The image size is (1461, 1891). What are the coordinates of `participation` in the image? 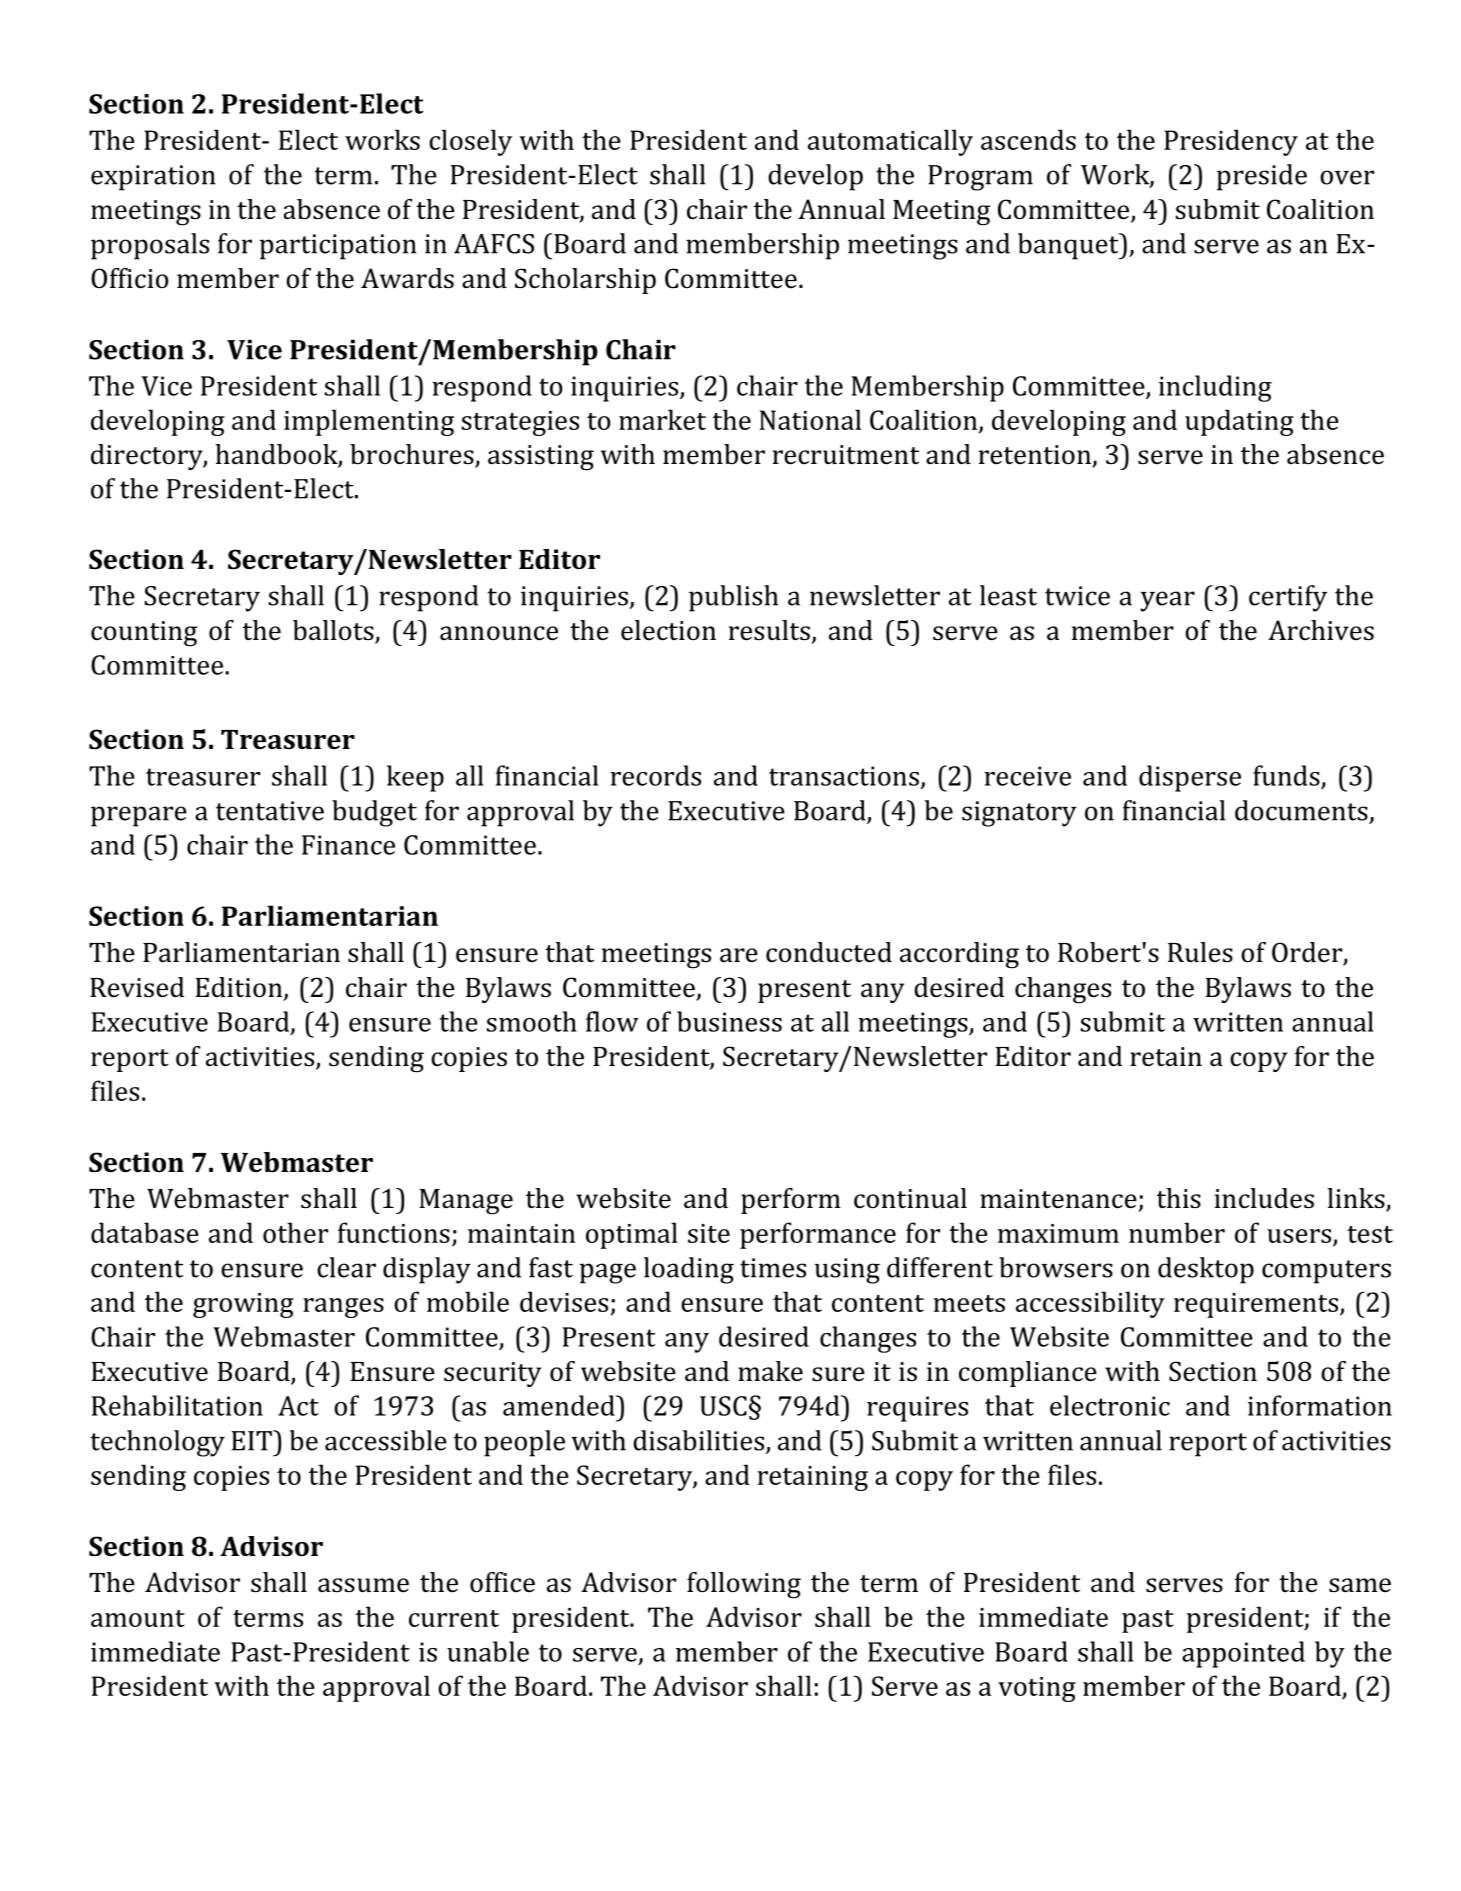 It's located at (338, 247).
